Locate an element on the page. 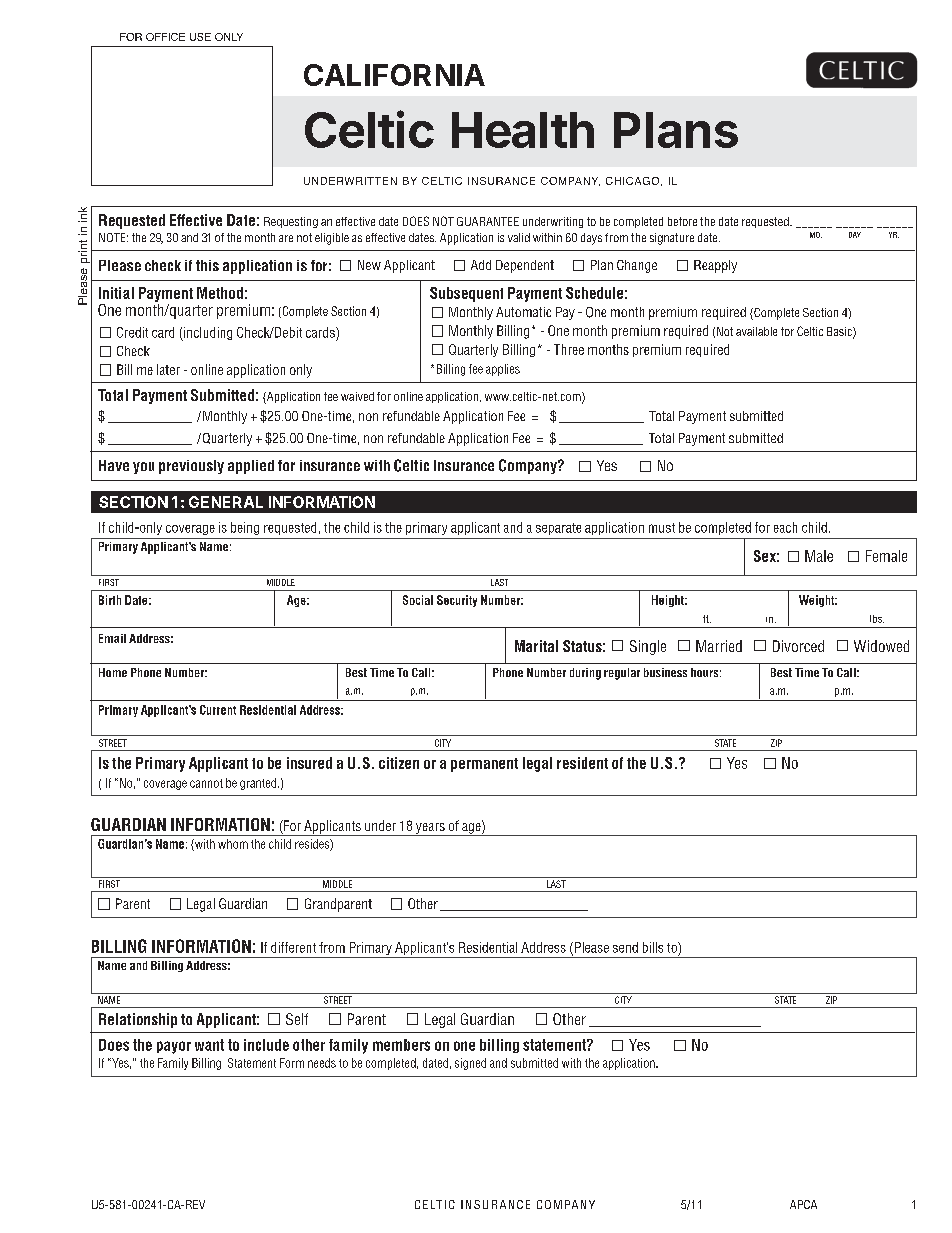  want is located at coordinates (209, 1045).
